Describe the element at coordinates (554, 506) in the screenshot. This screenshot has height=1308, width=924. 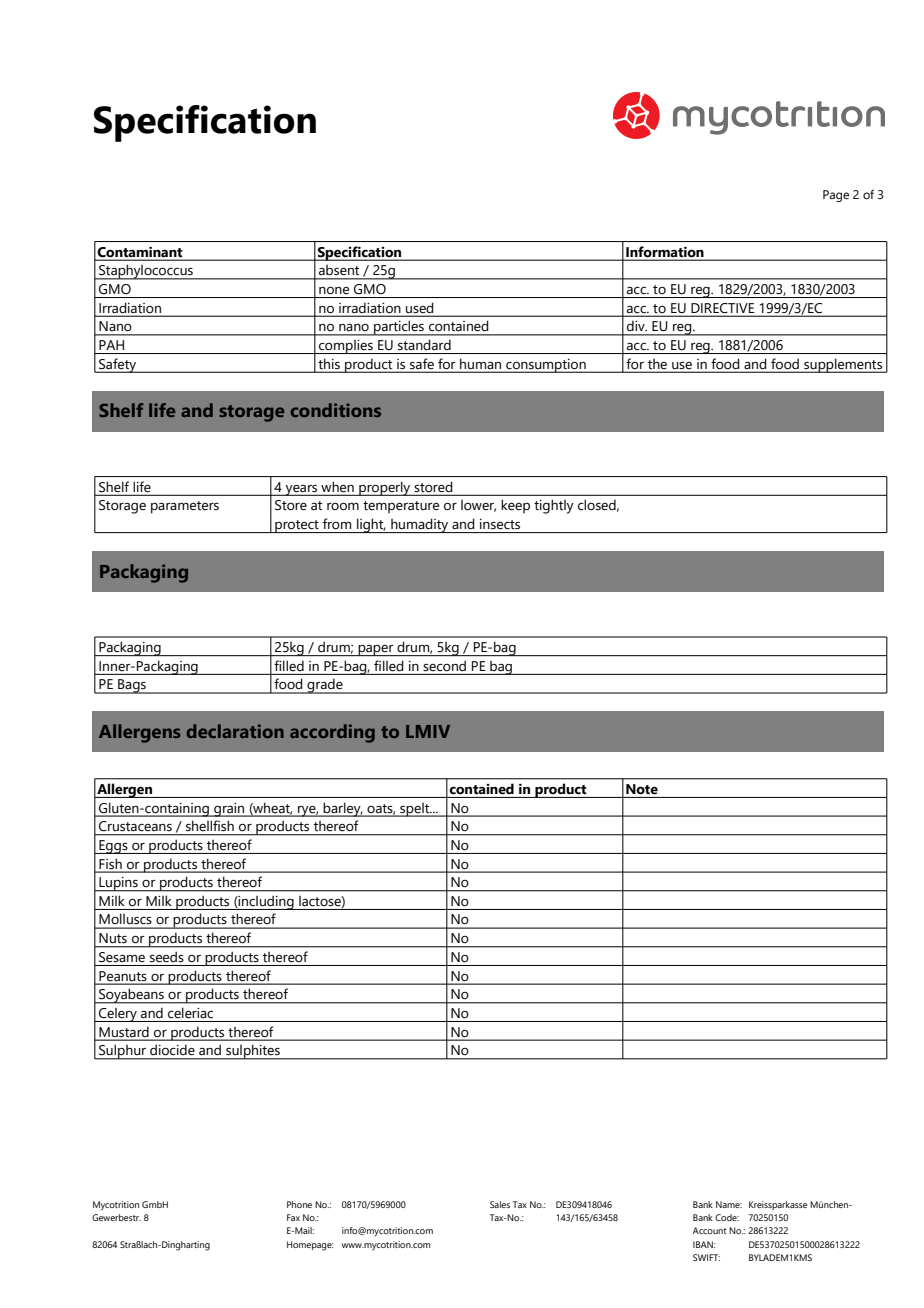
I see `tightly` at that location.
